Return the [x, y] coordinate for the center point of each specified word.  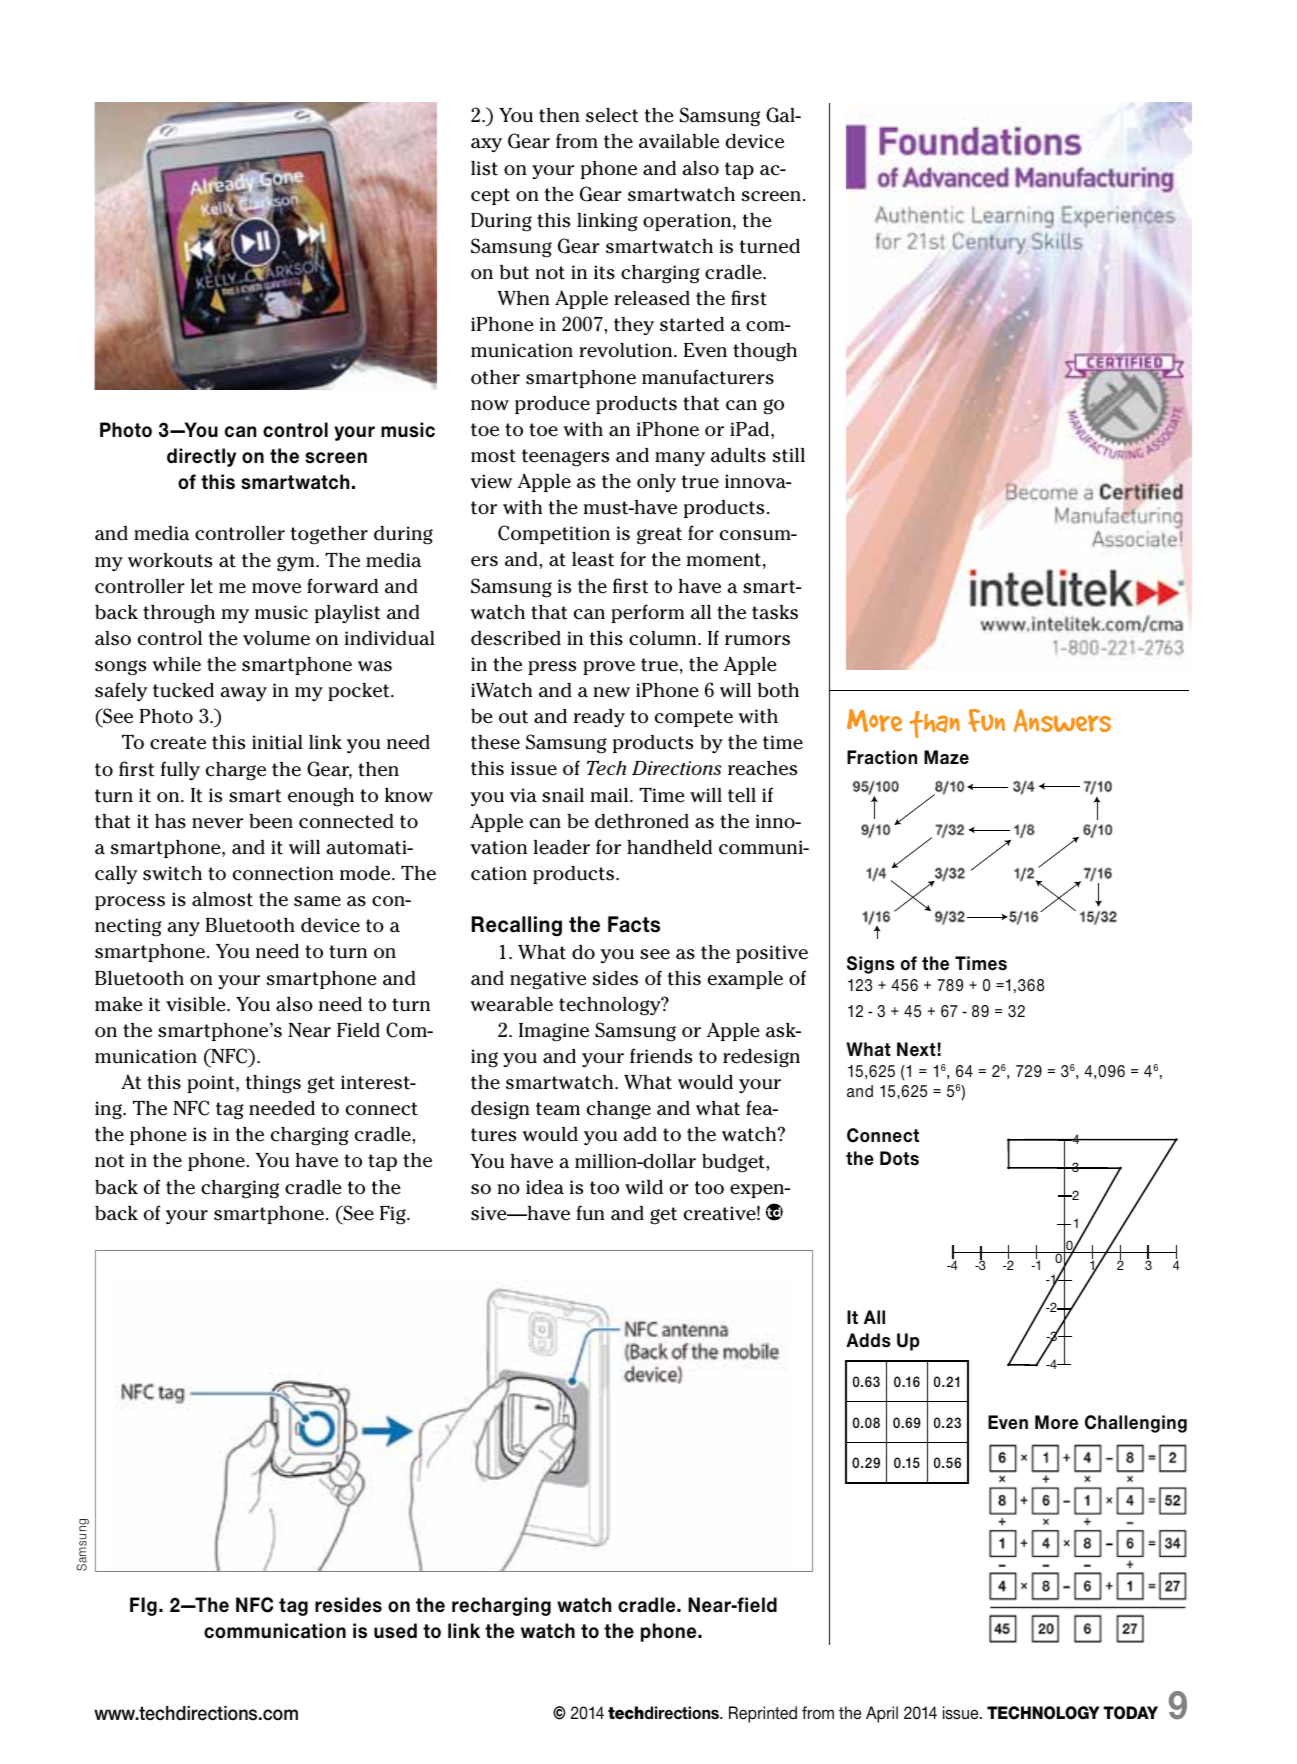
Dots [899, 1158]
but [514, 272]
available [679, 141]
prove [609, 668]
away [243, 694]
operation [688, 222]
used [395, 1631]
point [212, 1084]
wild [644, 1187]
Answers [1062, 720]
